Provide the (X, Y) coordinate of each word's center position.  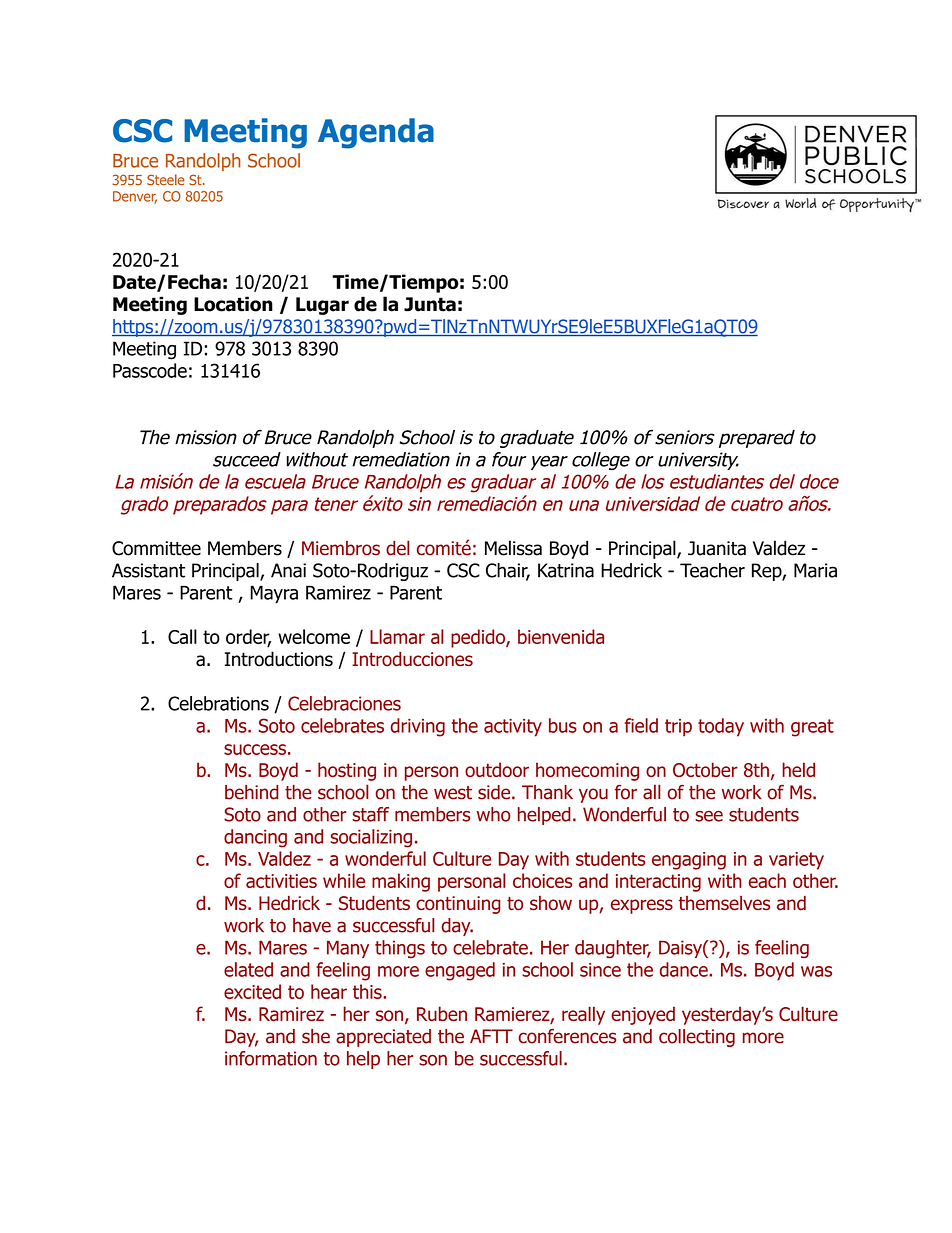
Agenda (376, 133)
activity (513, 728)
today (721, 727)
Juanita (717, 548)
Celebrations (218, 703)
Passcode (150, 370)
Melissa (513, 548)
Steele (165, 180)
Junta (430, 304)
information (271, 1058)
